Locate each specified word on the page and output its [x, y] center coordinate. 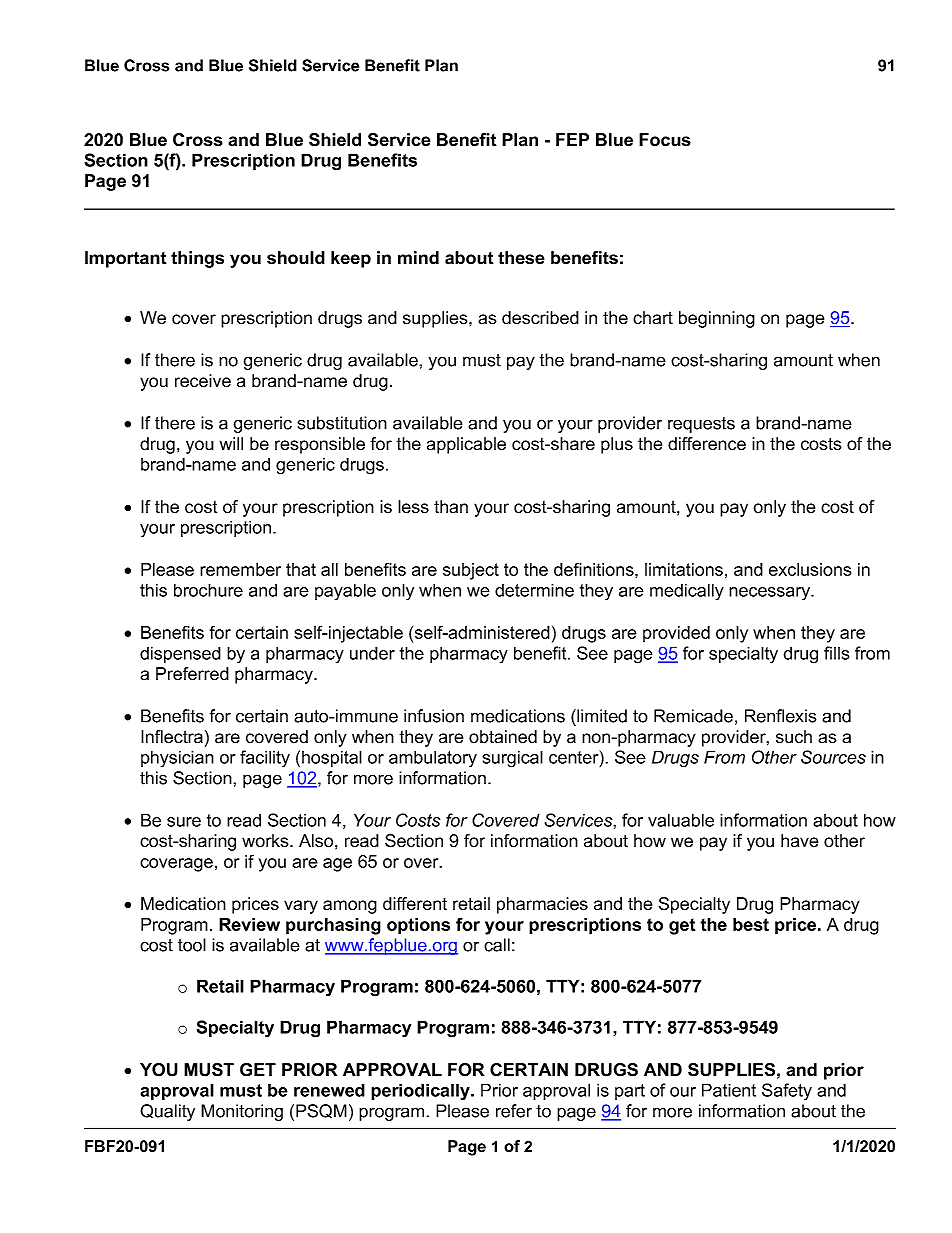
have [799, 841]
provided [676, 634]
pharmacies [542, 905]
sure [184, 822]
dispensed [180, 654]
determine [534, 590]
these [521, 258]
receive [203, 381]
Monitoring [242, 1112]
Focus [665, 140]
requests [701, 425]
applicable [466, 445]
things [197, 259]
